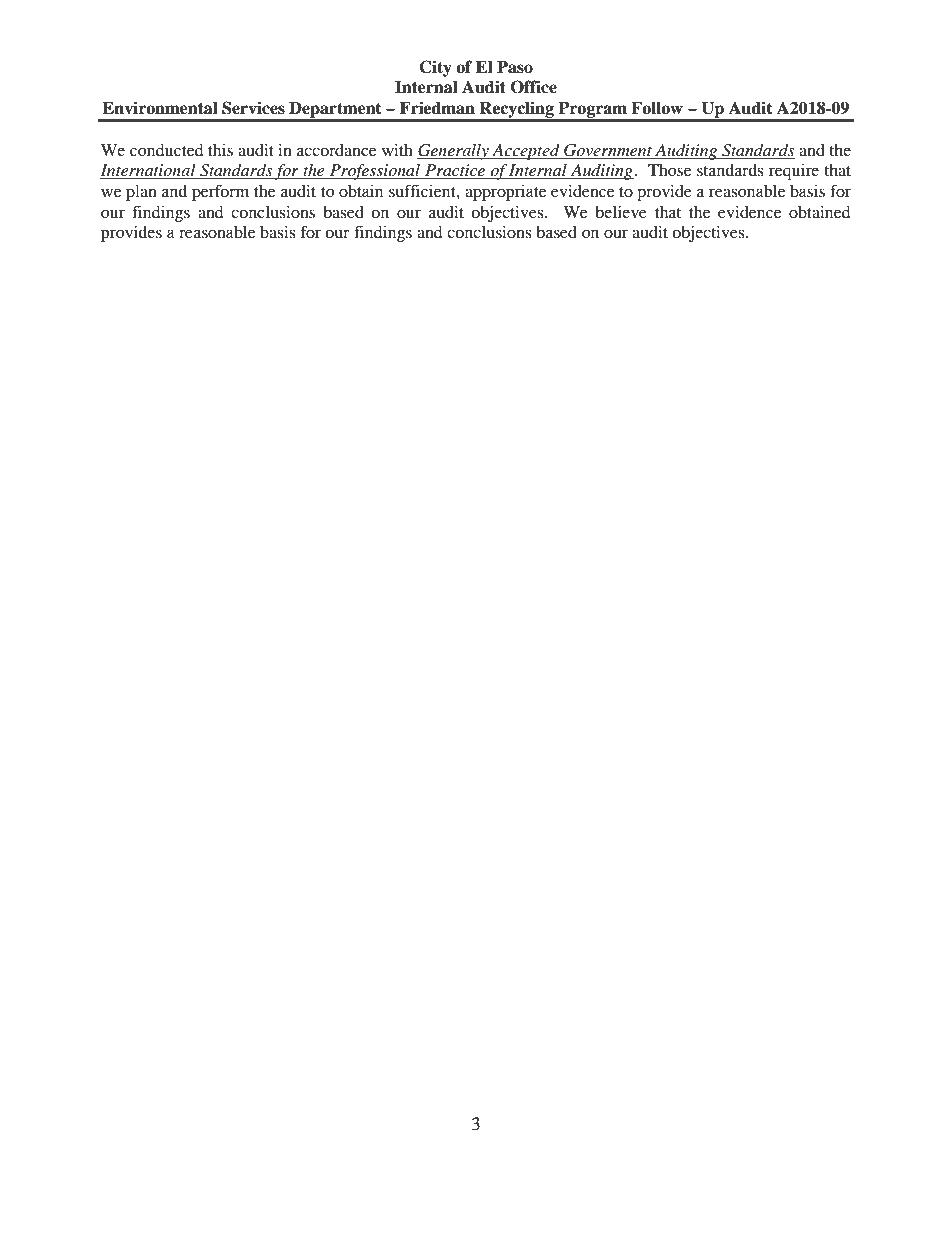  What do you see at coordinates (220, 150) in the page?
I see `this` at bounding box center [220, 150].
